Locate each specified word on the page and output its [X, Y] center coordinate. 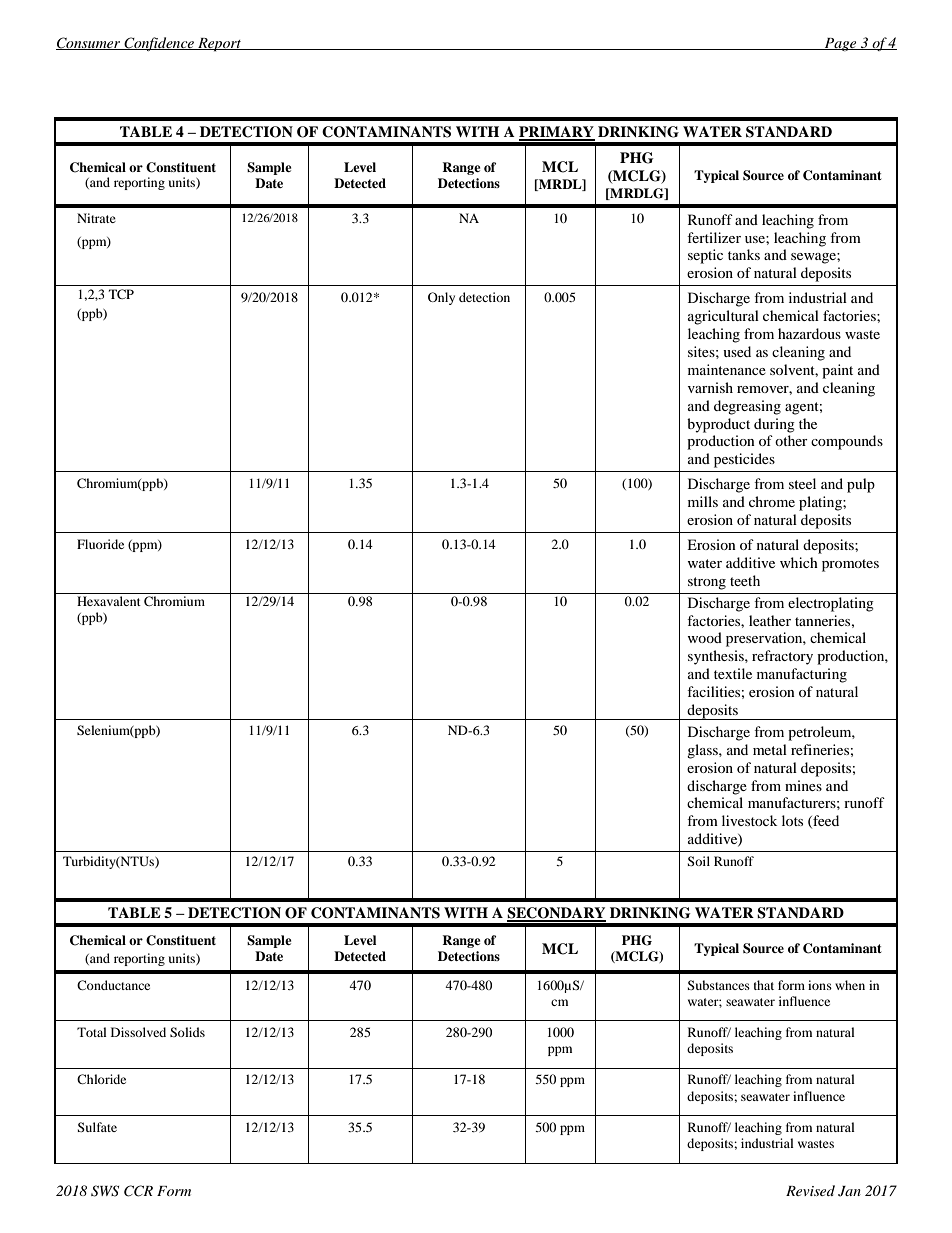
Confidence [159, 44]
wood [704, 637]
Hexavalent [109, 601]
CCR [138, 1191]
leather [770, 620]
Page [840, 44]
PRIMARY [557, 133]
